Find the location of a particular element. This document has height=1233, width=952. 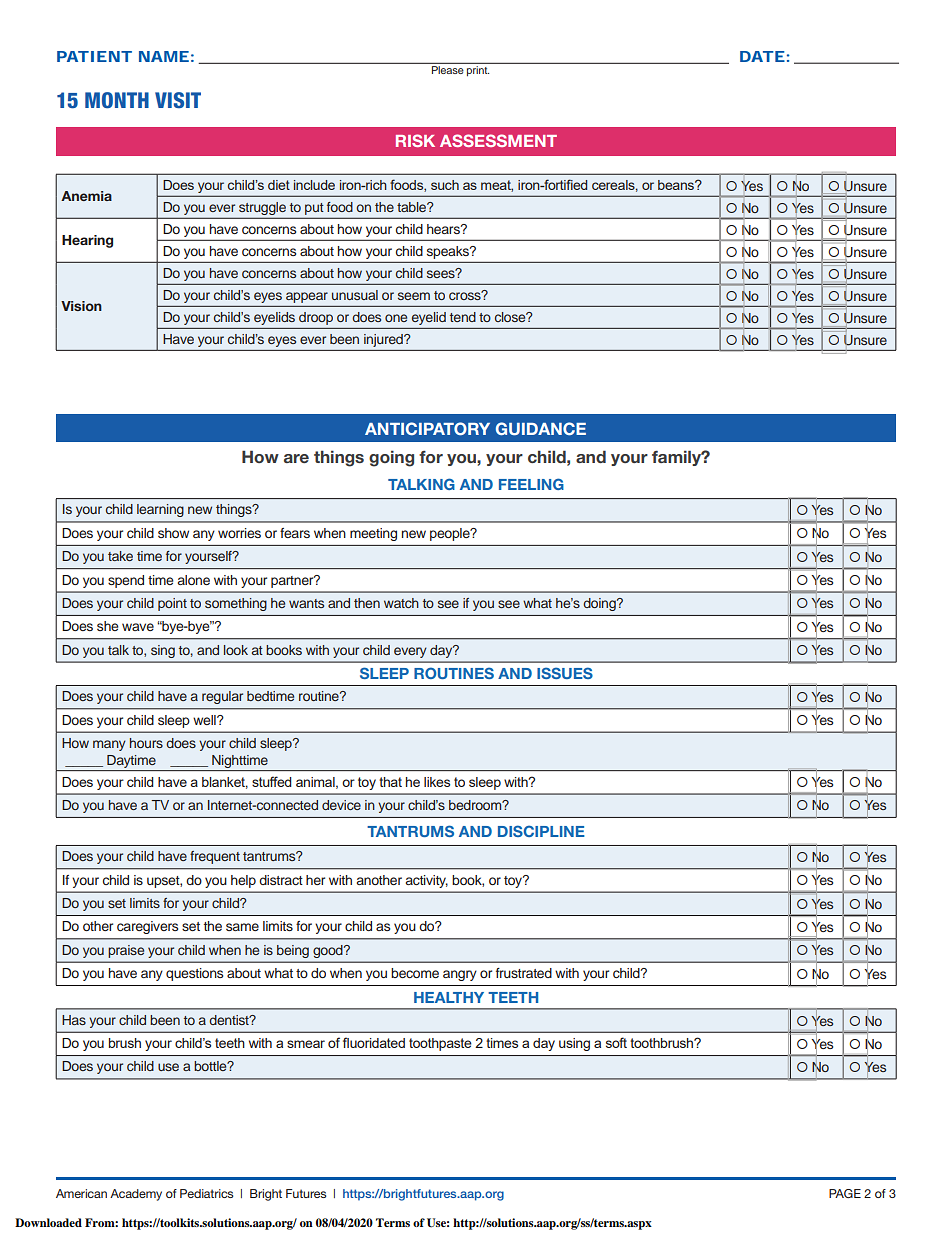

Academy is located at coordinates (136, 1195).
